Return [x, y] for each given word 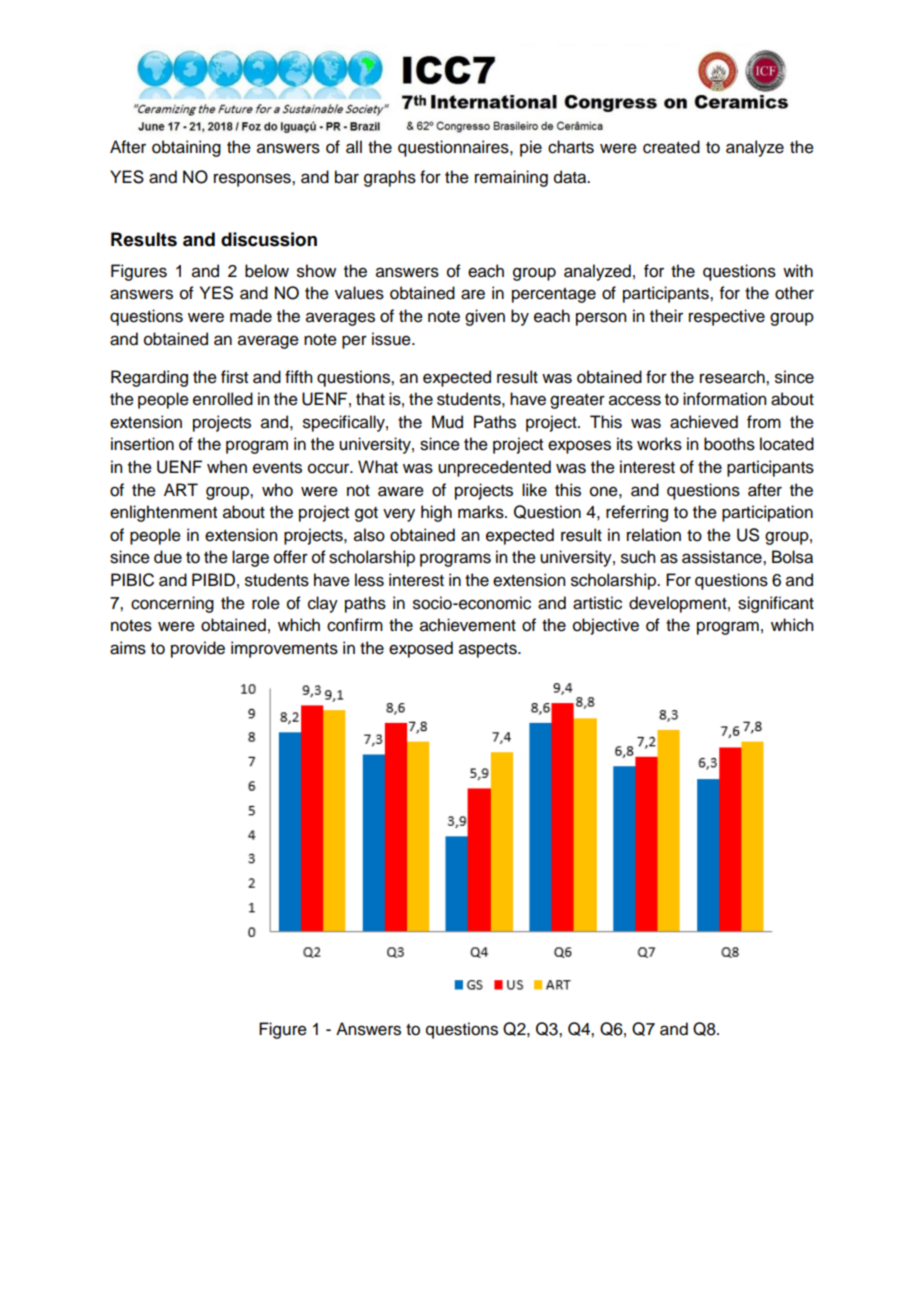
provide [198, 649]
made [251, 316]
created [671, 147]
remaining [511, 178]
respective [727, 317]
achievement [468, 625]
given [485, 317]
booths [729, 444]
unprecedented [494, 468]
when [227, 467]
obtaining [186, 148]
